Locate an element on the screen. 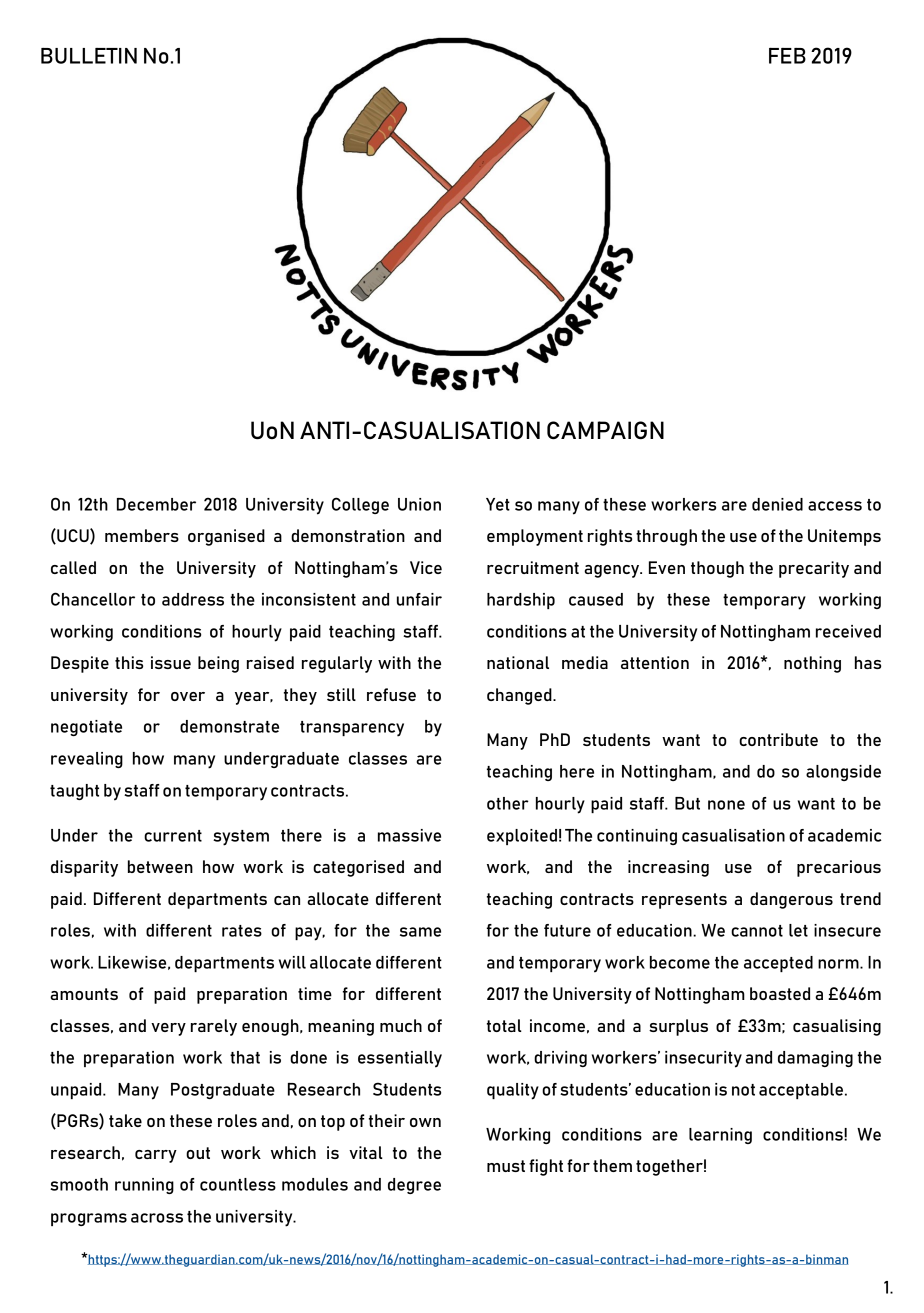  learning is located at coordinates (720, 1136).
